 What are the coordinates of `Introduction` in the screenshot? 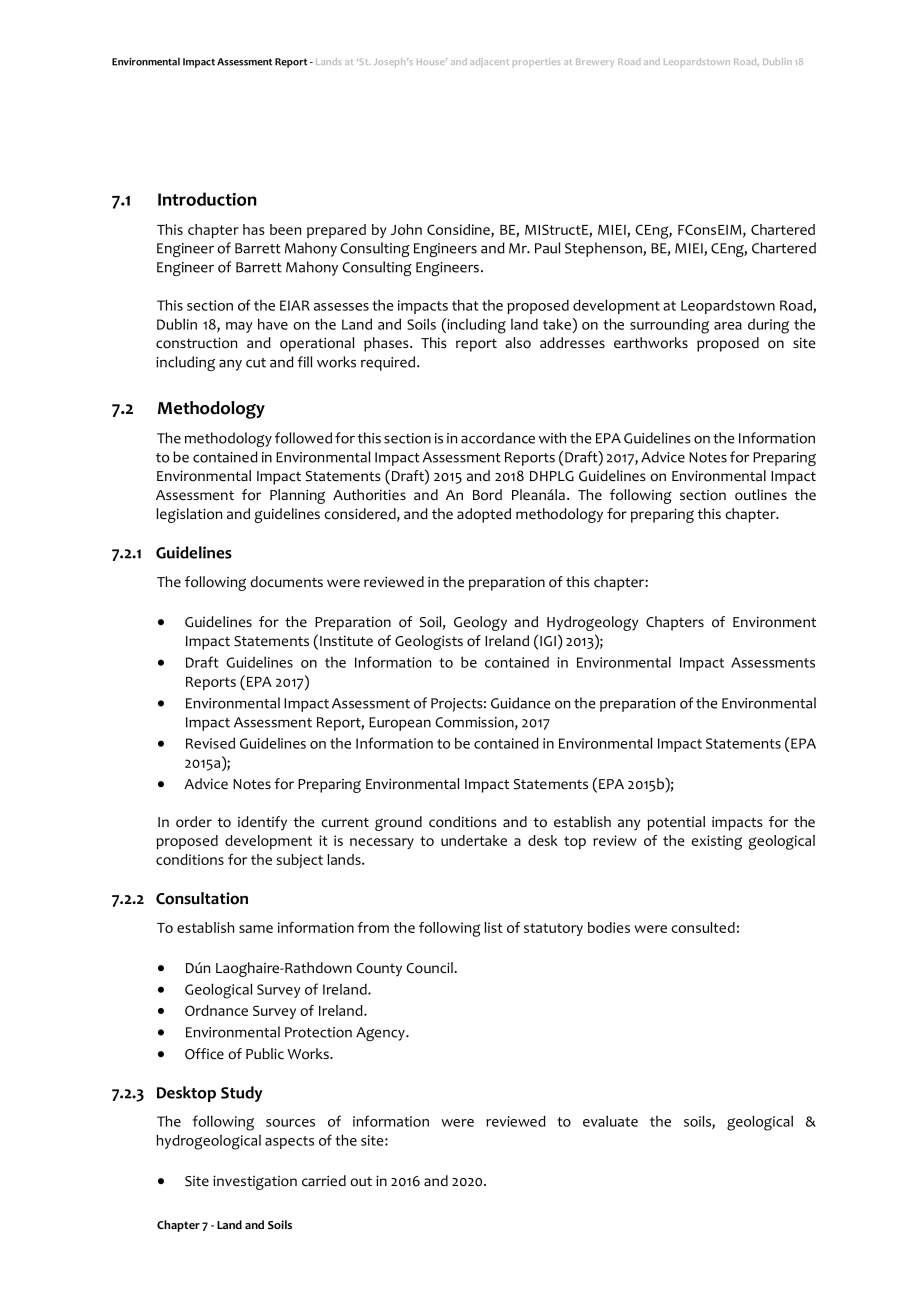 It's located at (207, 199).
